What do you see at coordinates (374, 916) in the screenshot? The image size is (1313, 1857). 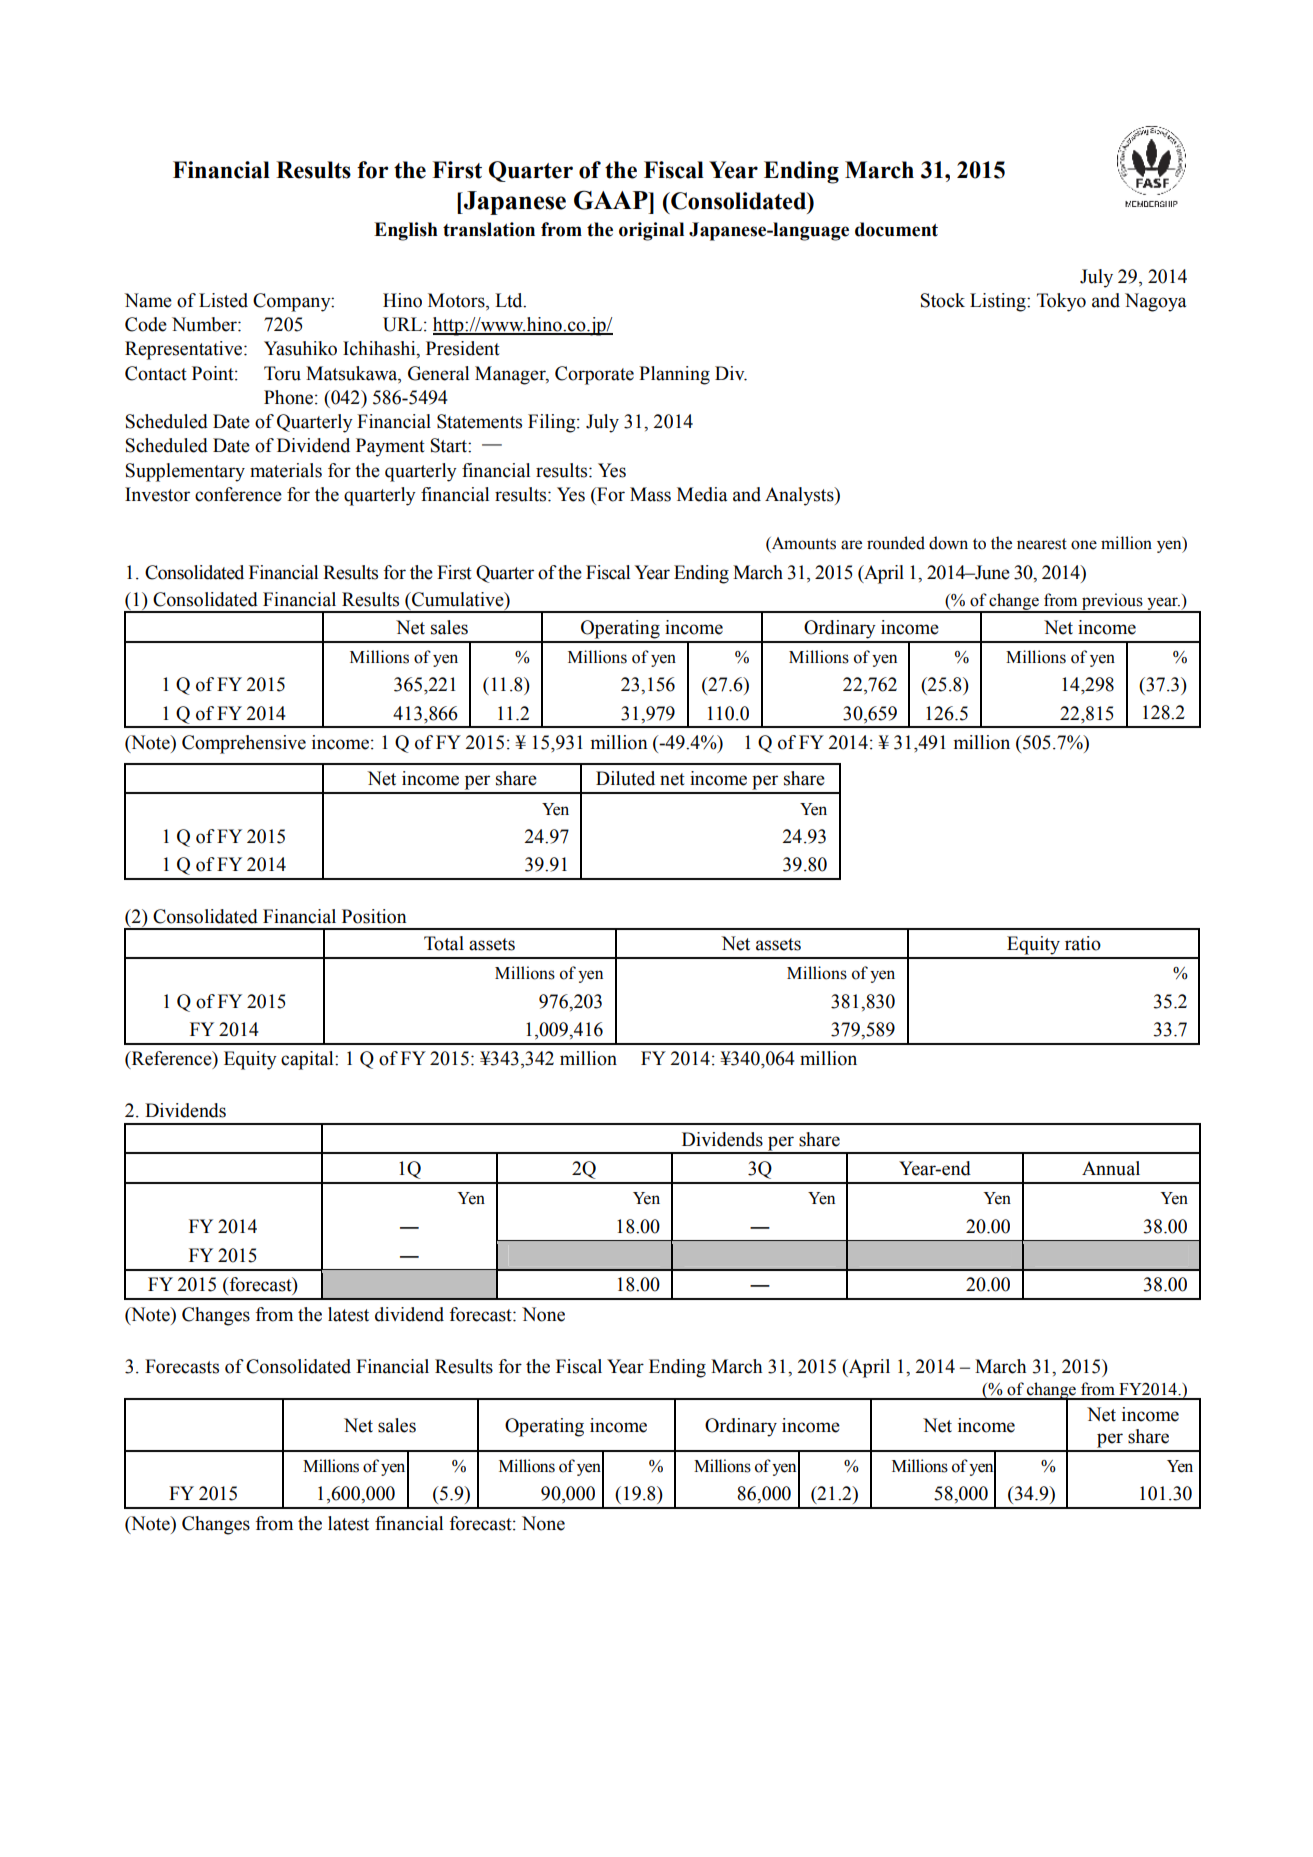 I see `Position` at bounding box center [374, 916].
